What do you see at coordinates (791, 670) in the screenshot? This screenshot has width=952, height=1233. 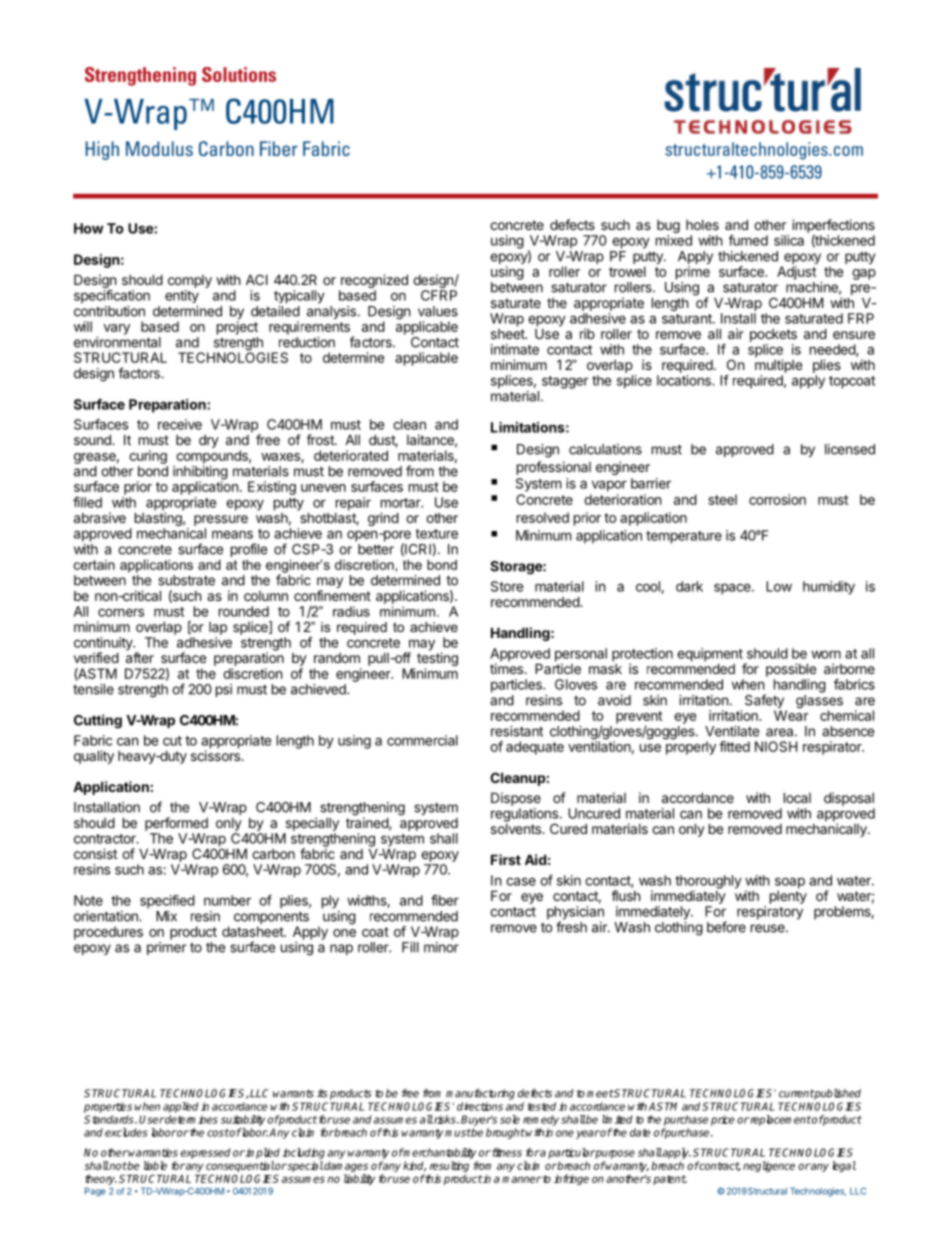 I see `possible` at bounding box center [791, 670].
